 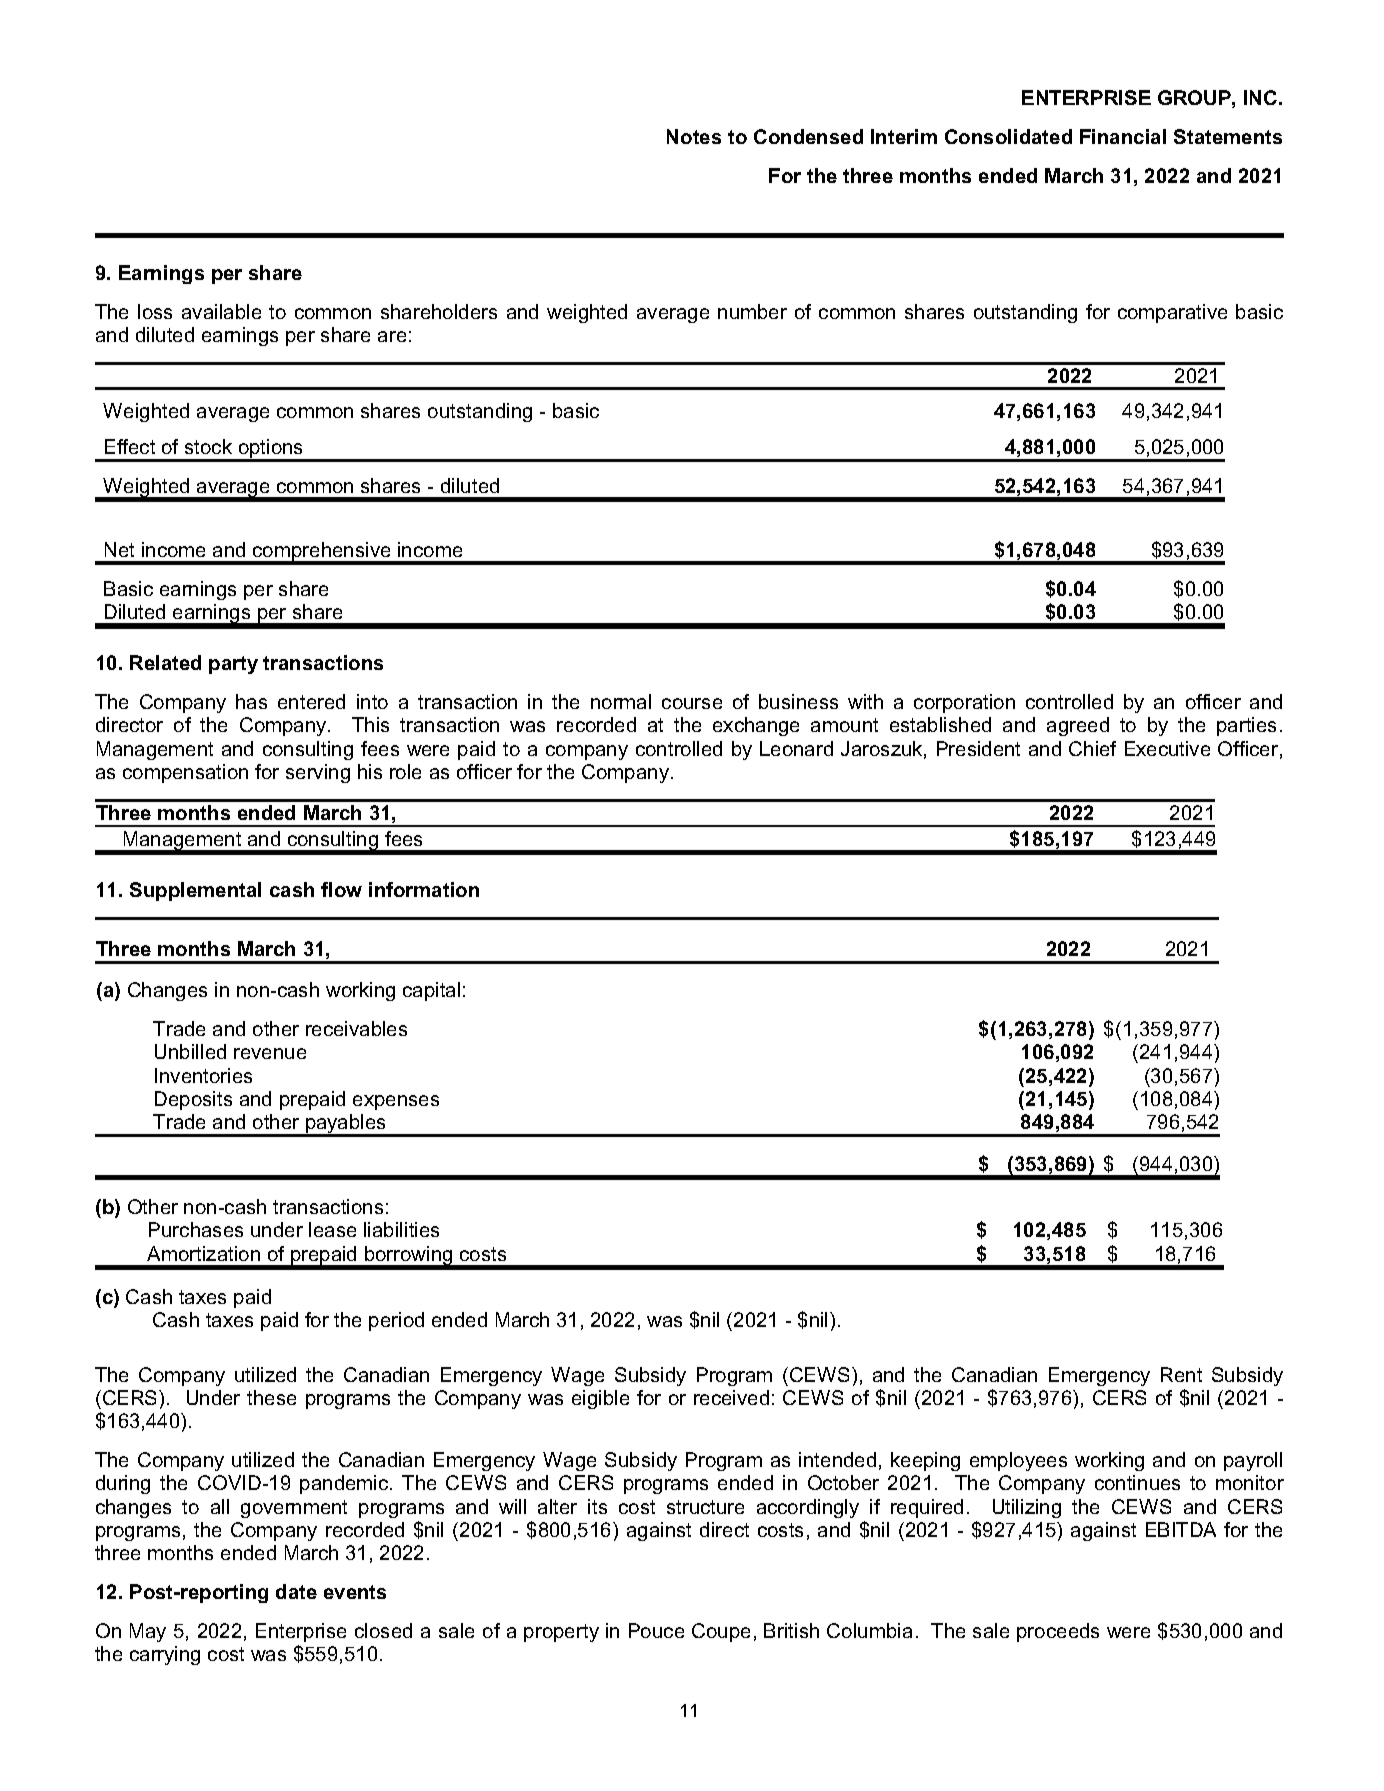 I want to click on Leonard, so click(x=796, y=748).
